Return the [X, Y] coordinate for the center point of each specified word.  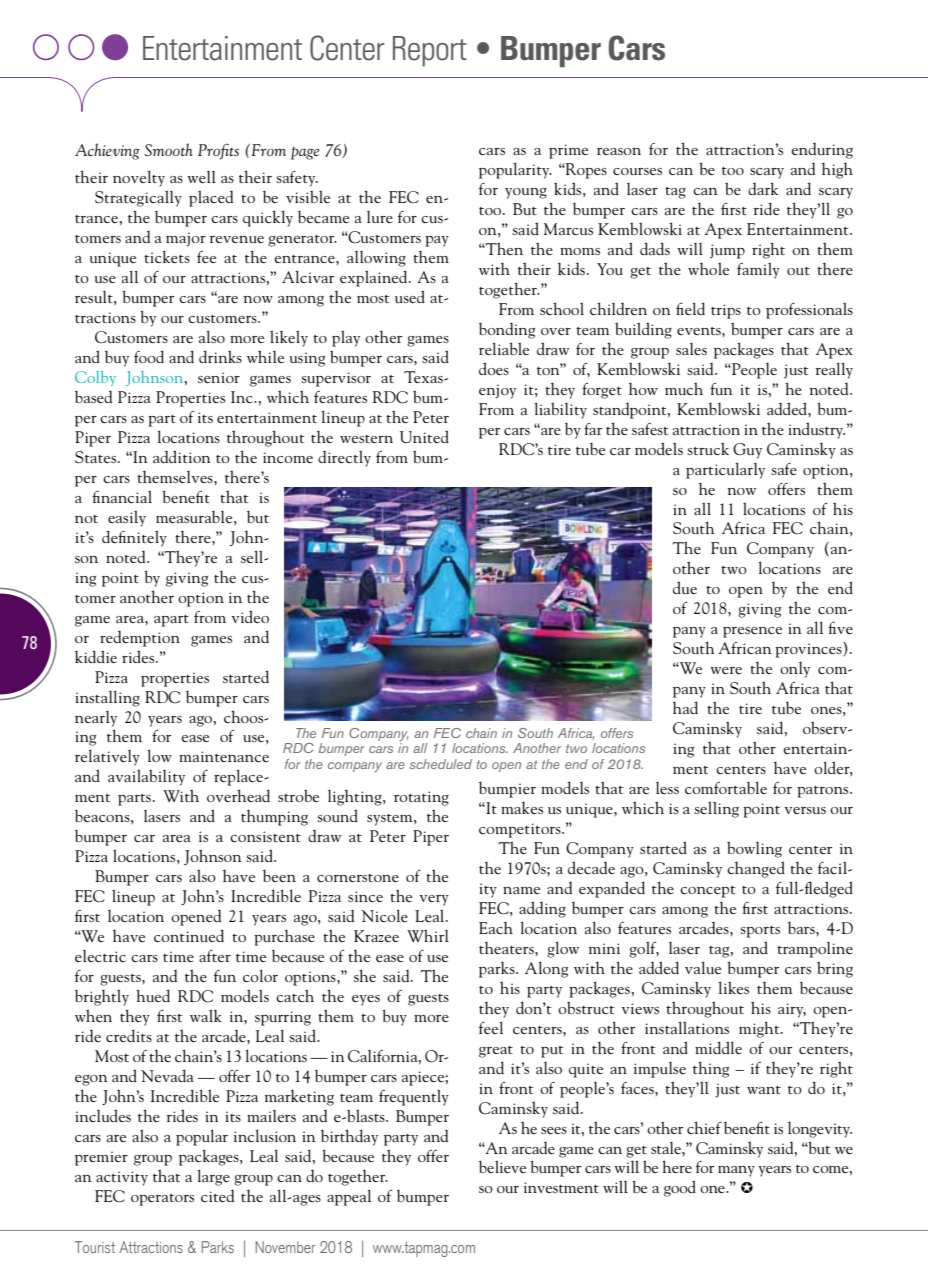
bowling [754, 850]
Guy [747, 451]
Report [430, 51]
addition [181, 456]
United [424, 437]
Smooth [168, 150]
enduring [822, 151]
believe [502, 1166]
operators [162, 1200]
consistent [265, 836]
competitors [521, 830]
